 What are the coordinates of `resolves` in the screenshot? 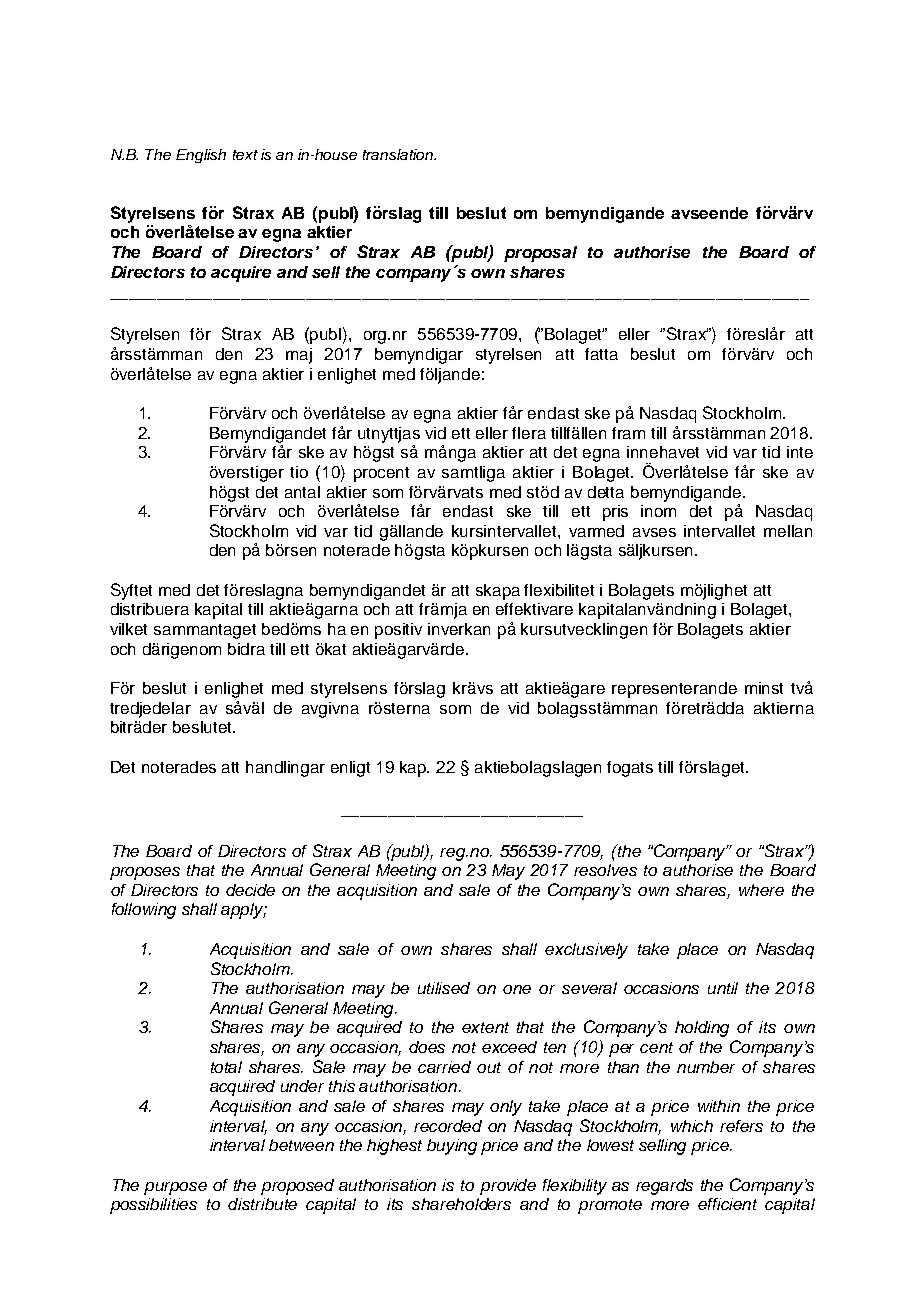 It's located at (605, 870).
